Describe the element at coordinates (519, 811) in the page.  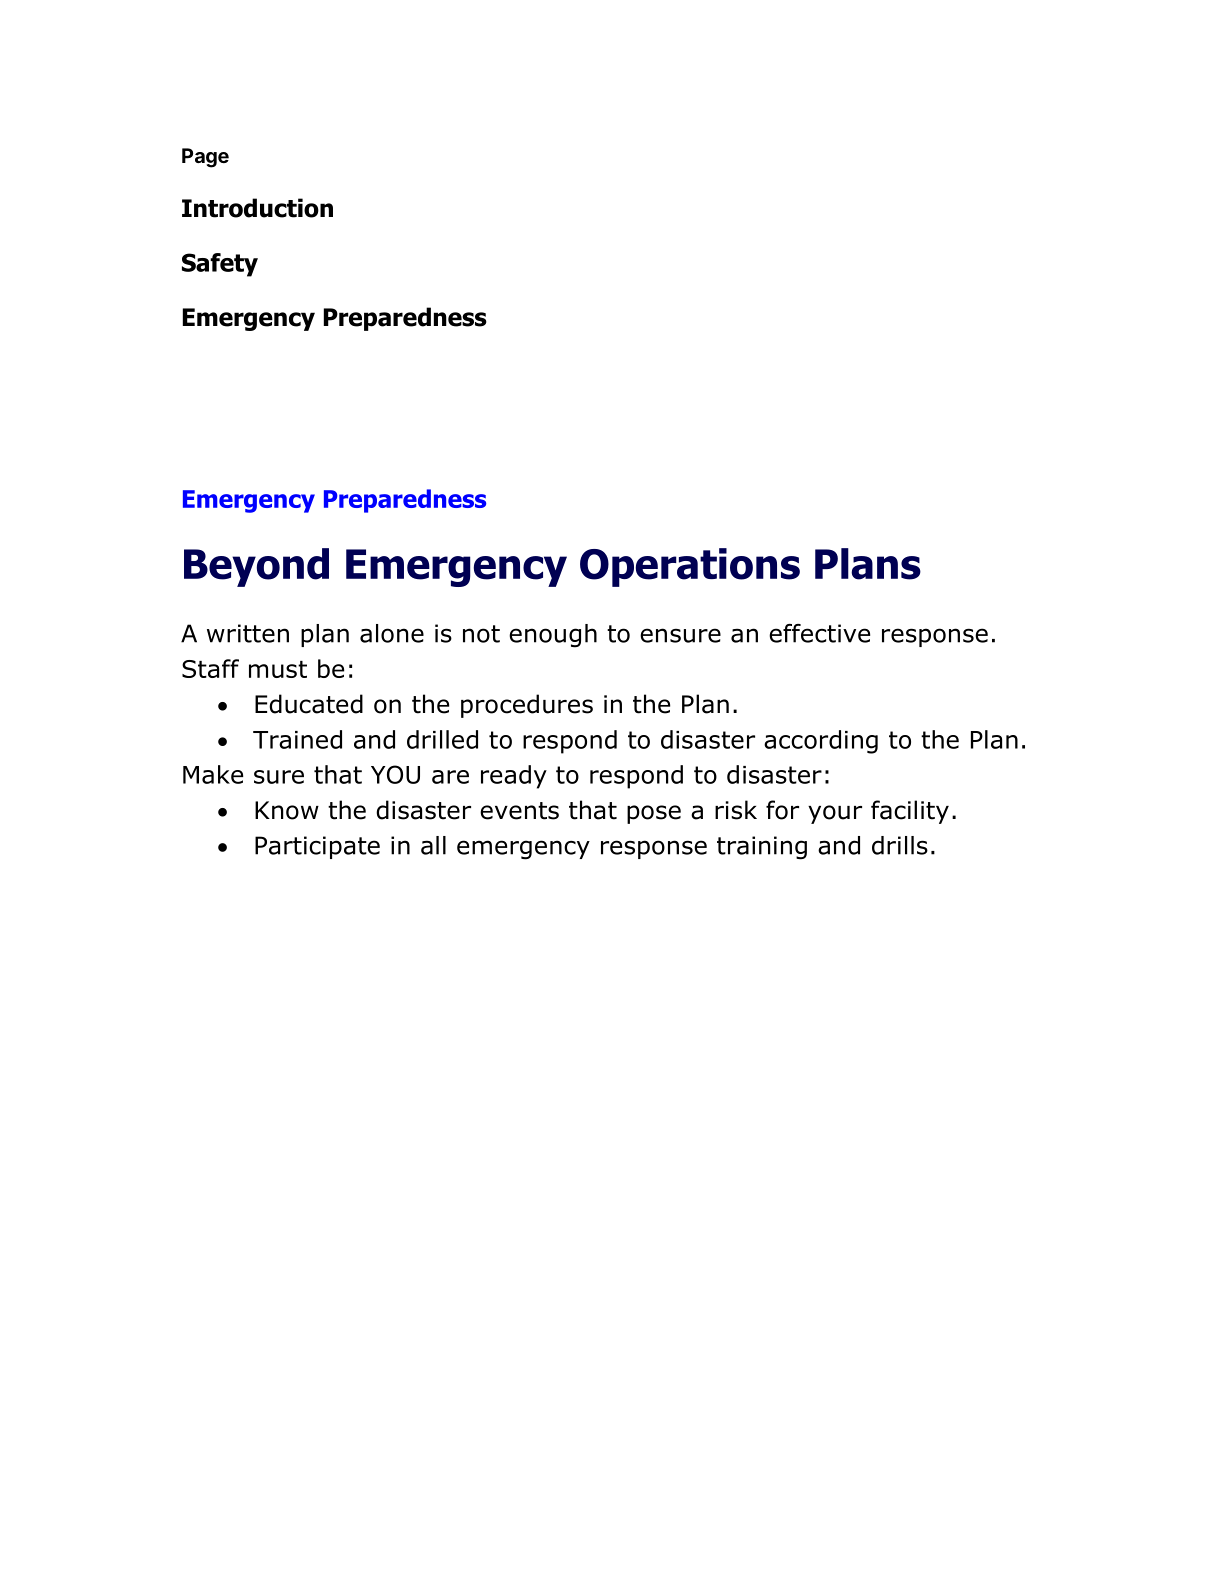
I see `events` at that location.
